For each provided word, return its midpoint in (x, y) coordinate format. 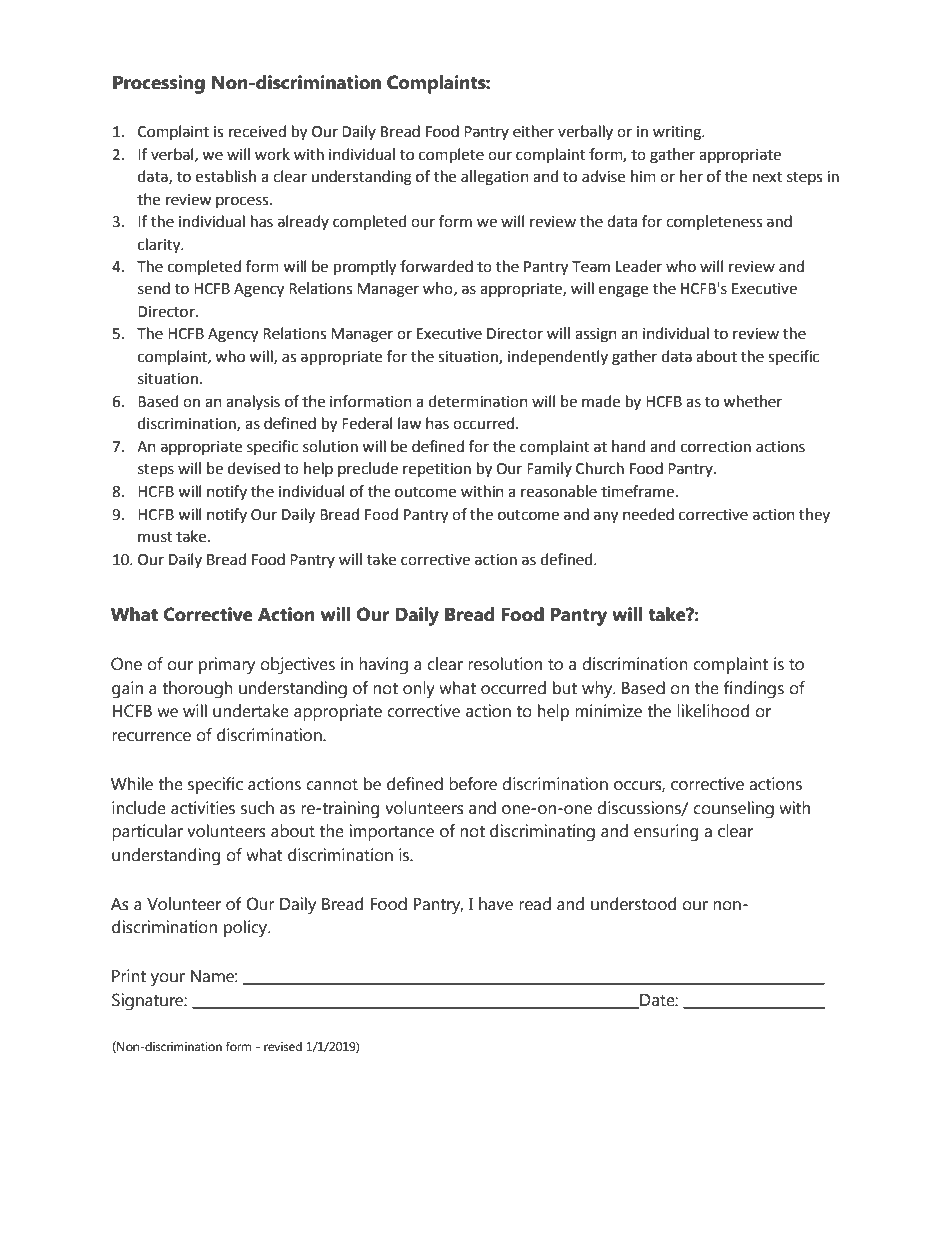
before (473, 784)
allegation (495, 178)
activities (203, 808)
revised (283, 1047)
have (496, 904)
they (814, 515)
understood (633, 904)
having (383, 666)
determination (478, 401)
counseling (733, 810)
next (767, 177)
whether (752, 401)
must (155, 537)
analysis (253, 402)
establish (226, 176)
